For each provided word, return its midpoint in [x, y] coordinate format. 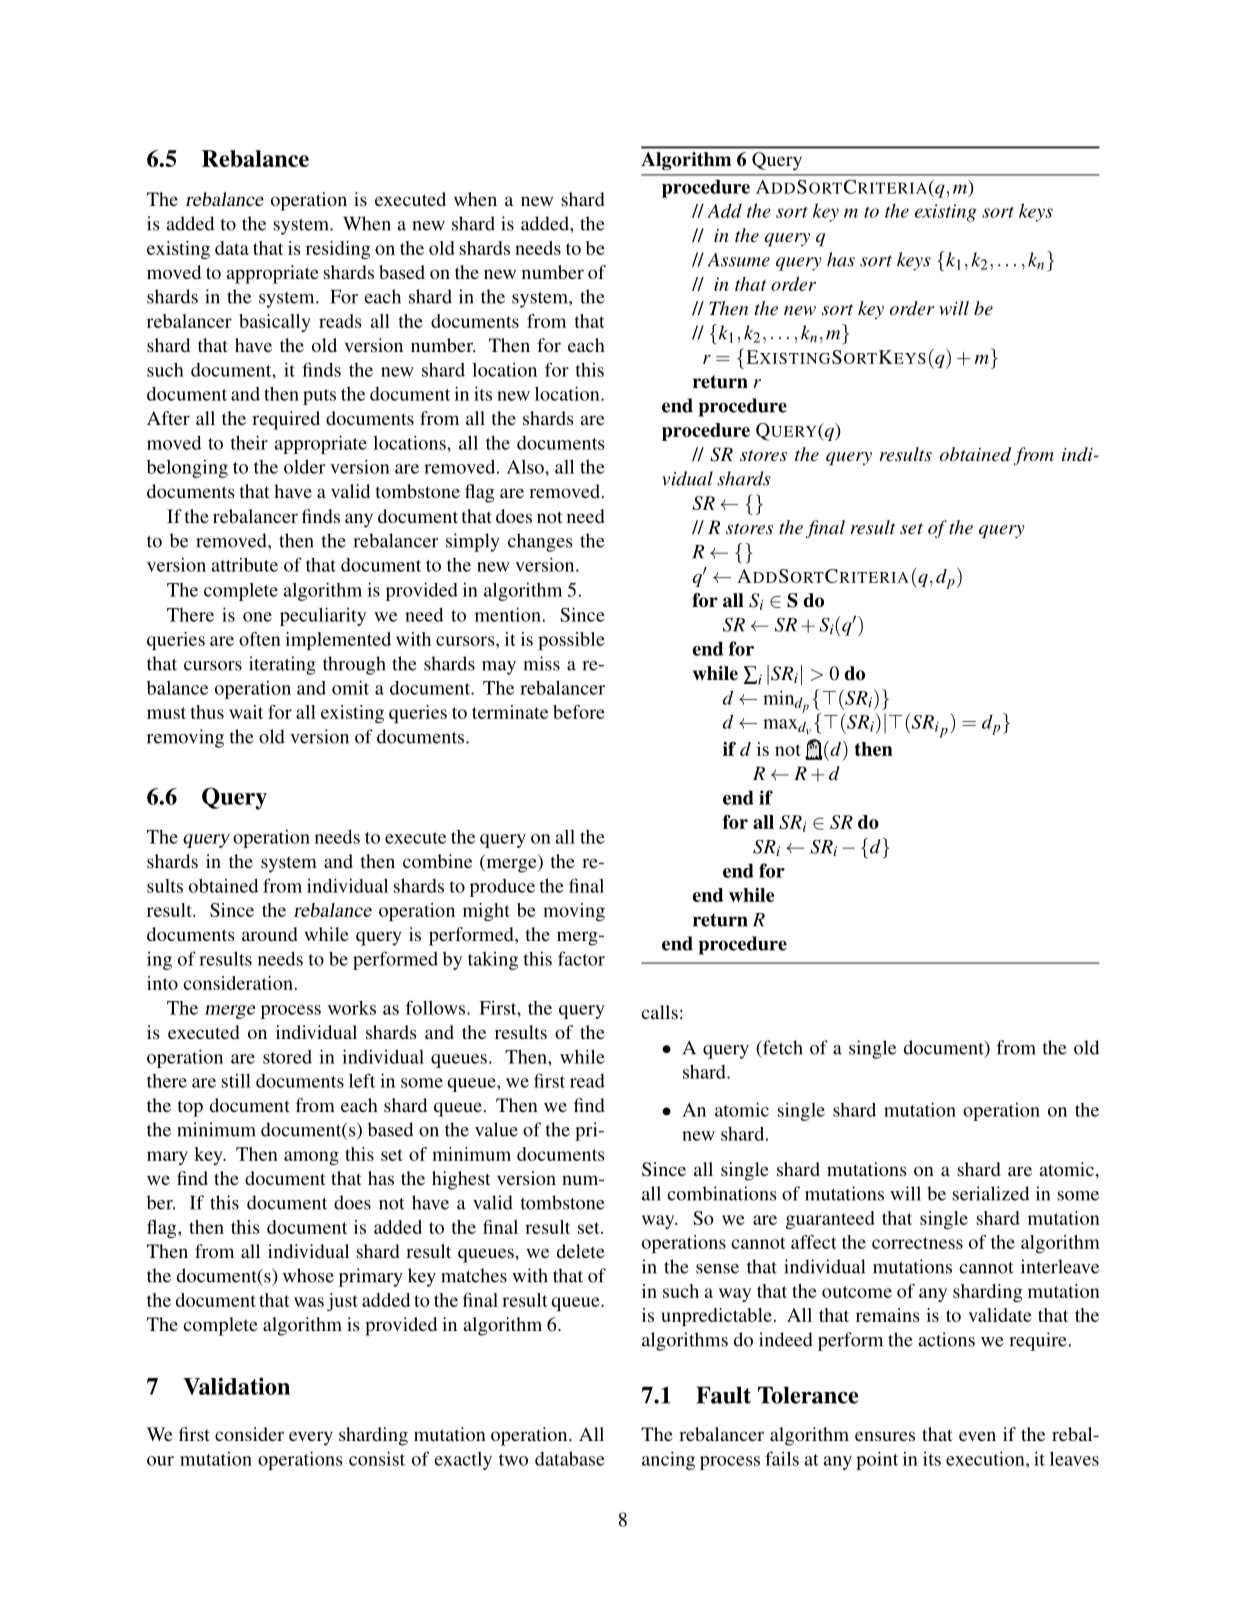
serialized [990, 1193]
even [977, 1436]
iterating [282, 665]
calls [659, 1012]
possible [571, 641]
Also [526, 467]
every [311, 1438]
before [579, 712]
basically [275, 323]
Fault [723, 1395]
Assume [738, 260]
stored [287, 1057]
